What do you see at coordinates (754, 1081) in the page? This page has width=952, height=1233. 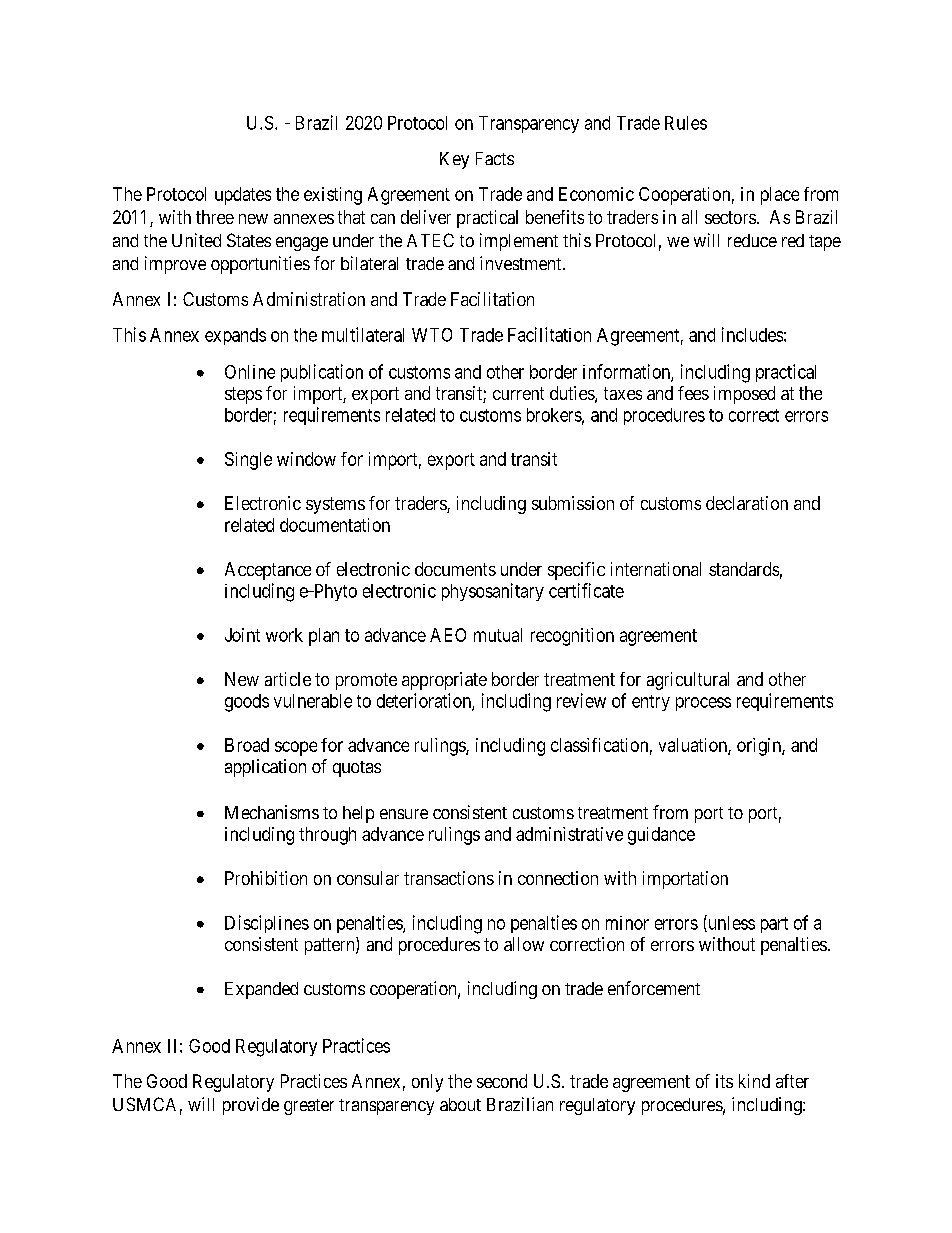 I see `kind` at bounding box center [754, 1081].
